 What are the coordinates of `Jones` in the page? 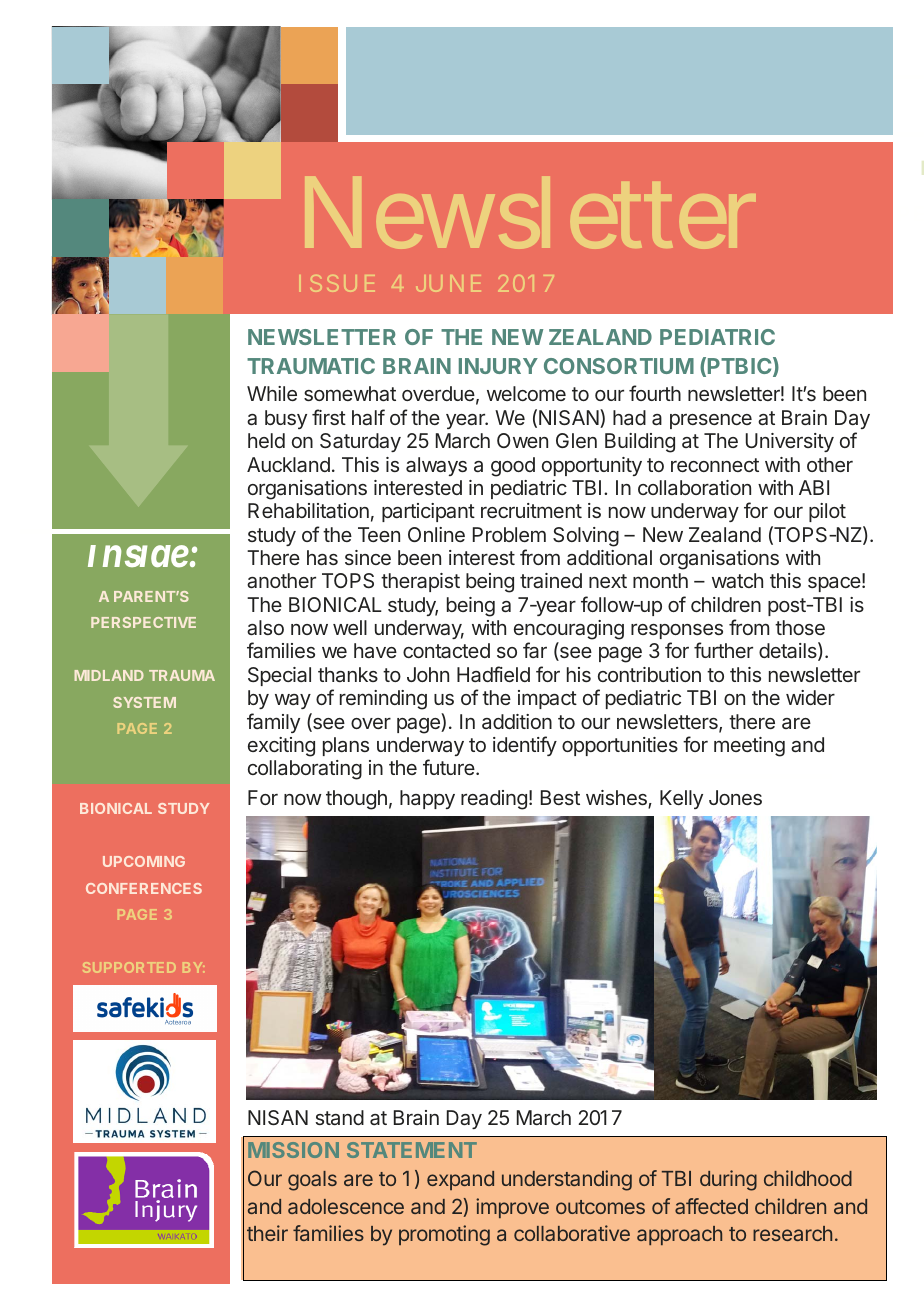 It's located at (735, 797).
